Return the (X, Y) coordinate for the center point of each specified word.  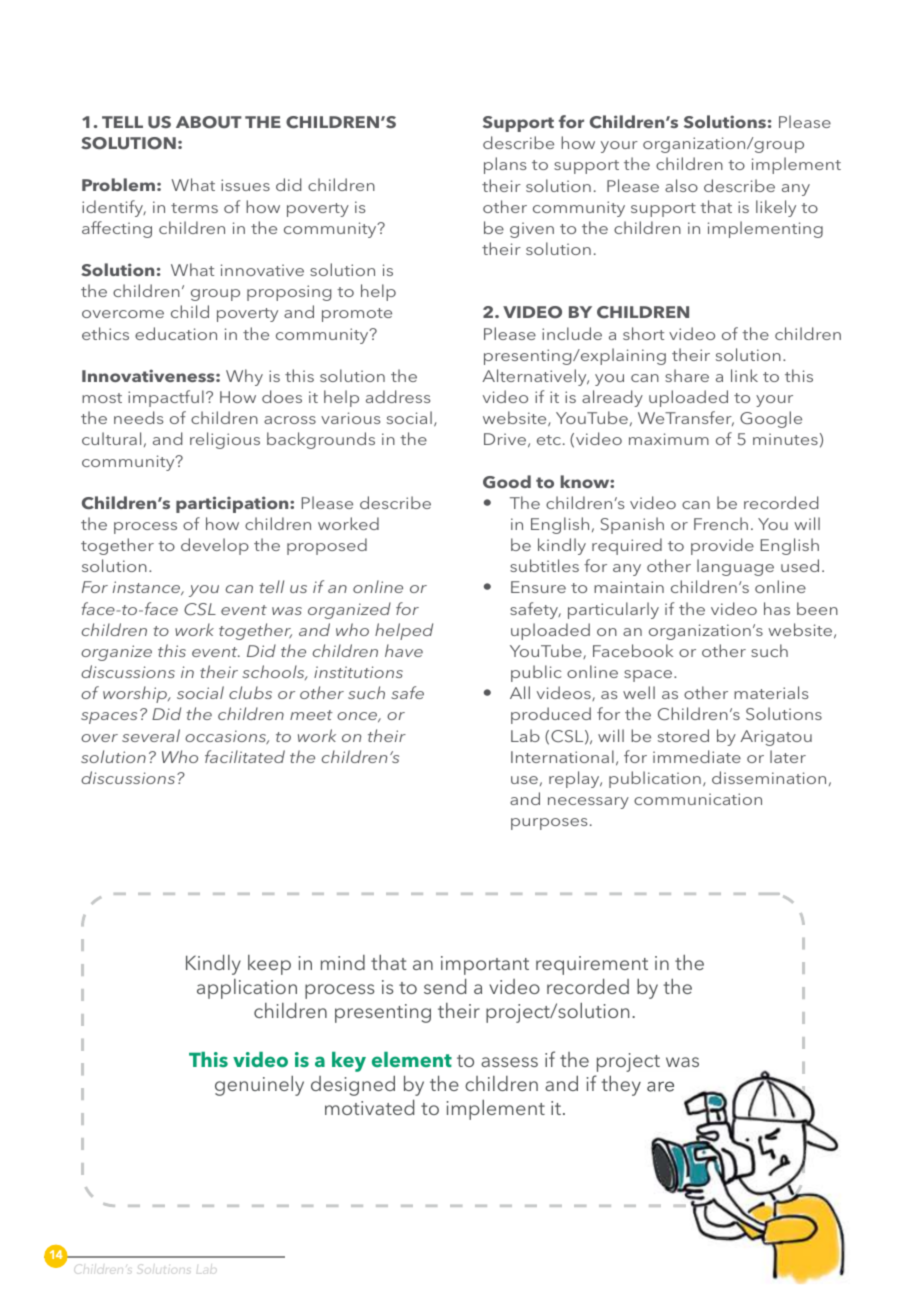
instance (148, 588)
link (744, 375)
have (404, 650)
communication (698, 799)
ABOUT (209, 122)
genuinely (259, 1086)
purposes (549, 824)
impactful (166, 398)
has (777, 608)
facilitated (245, 756)
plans (505, 165)
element (412, 1059)
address (398, 396)
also (681, 185)
